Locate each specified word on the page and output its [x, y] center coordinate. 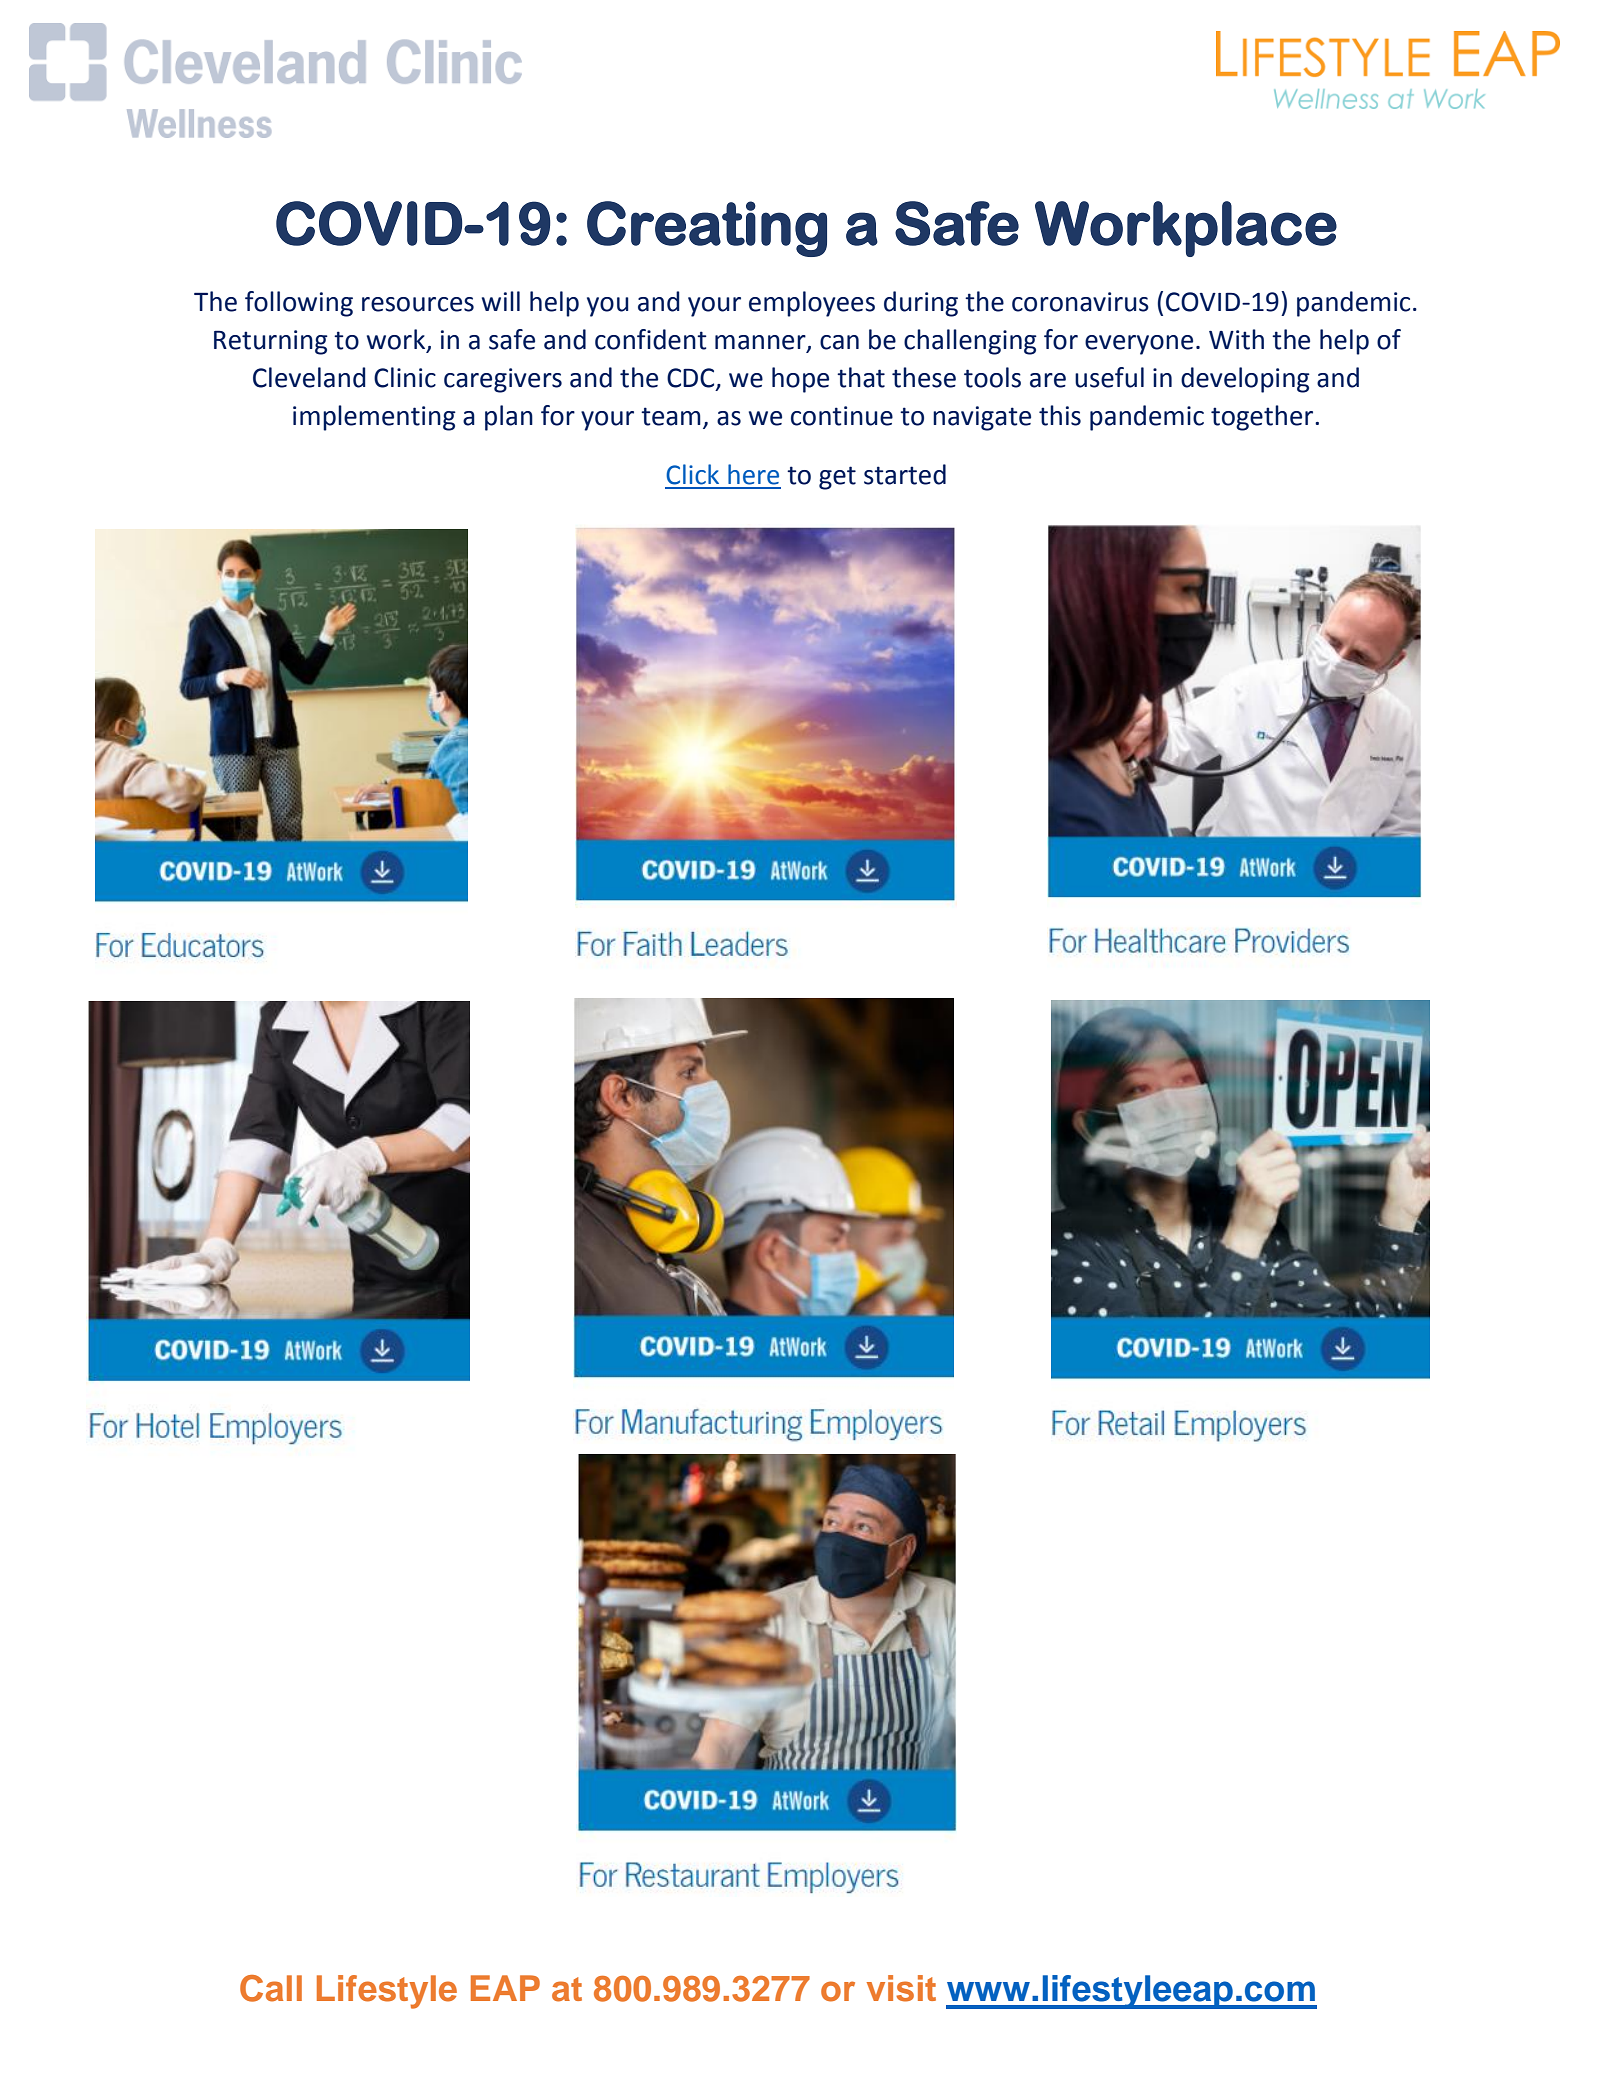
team [671, 416]
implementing [374, 418]
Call [271, 1988]
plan [509, 418]
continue [842, 416]
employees [812, 304]
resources [418, 304]
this [1060, 415]
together [1263, 418]
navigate [982, 418]
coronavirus [1080, 302]
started [905, 474]
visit [901, 1988]
